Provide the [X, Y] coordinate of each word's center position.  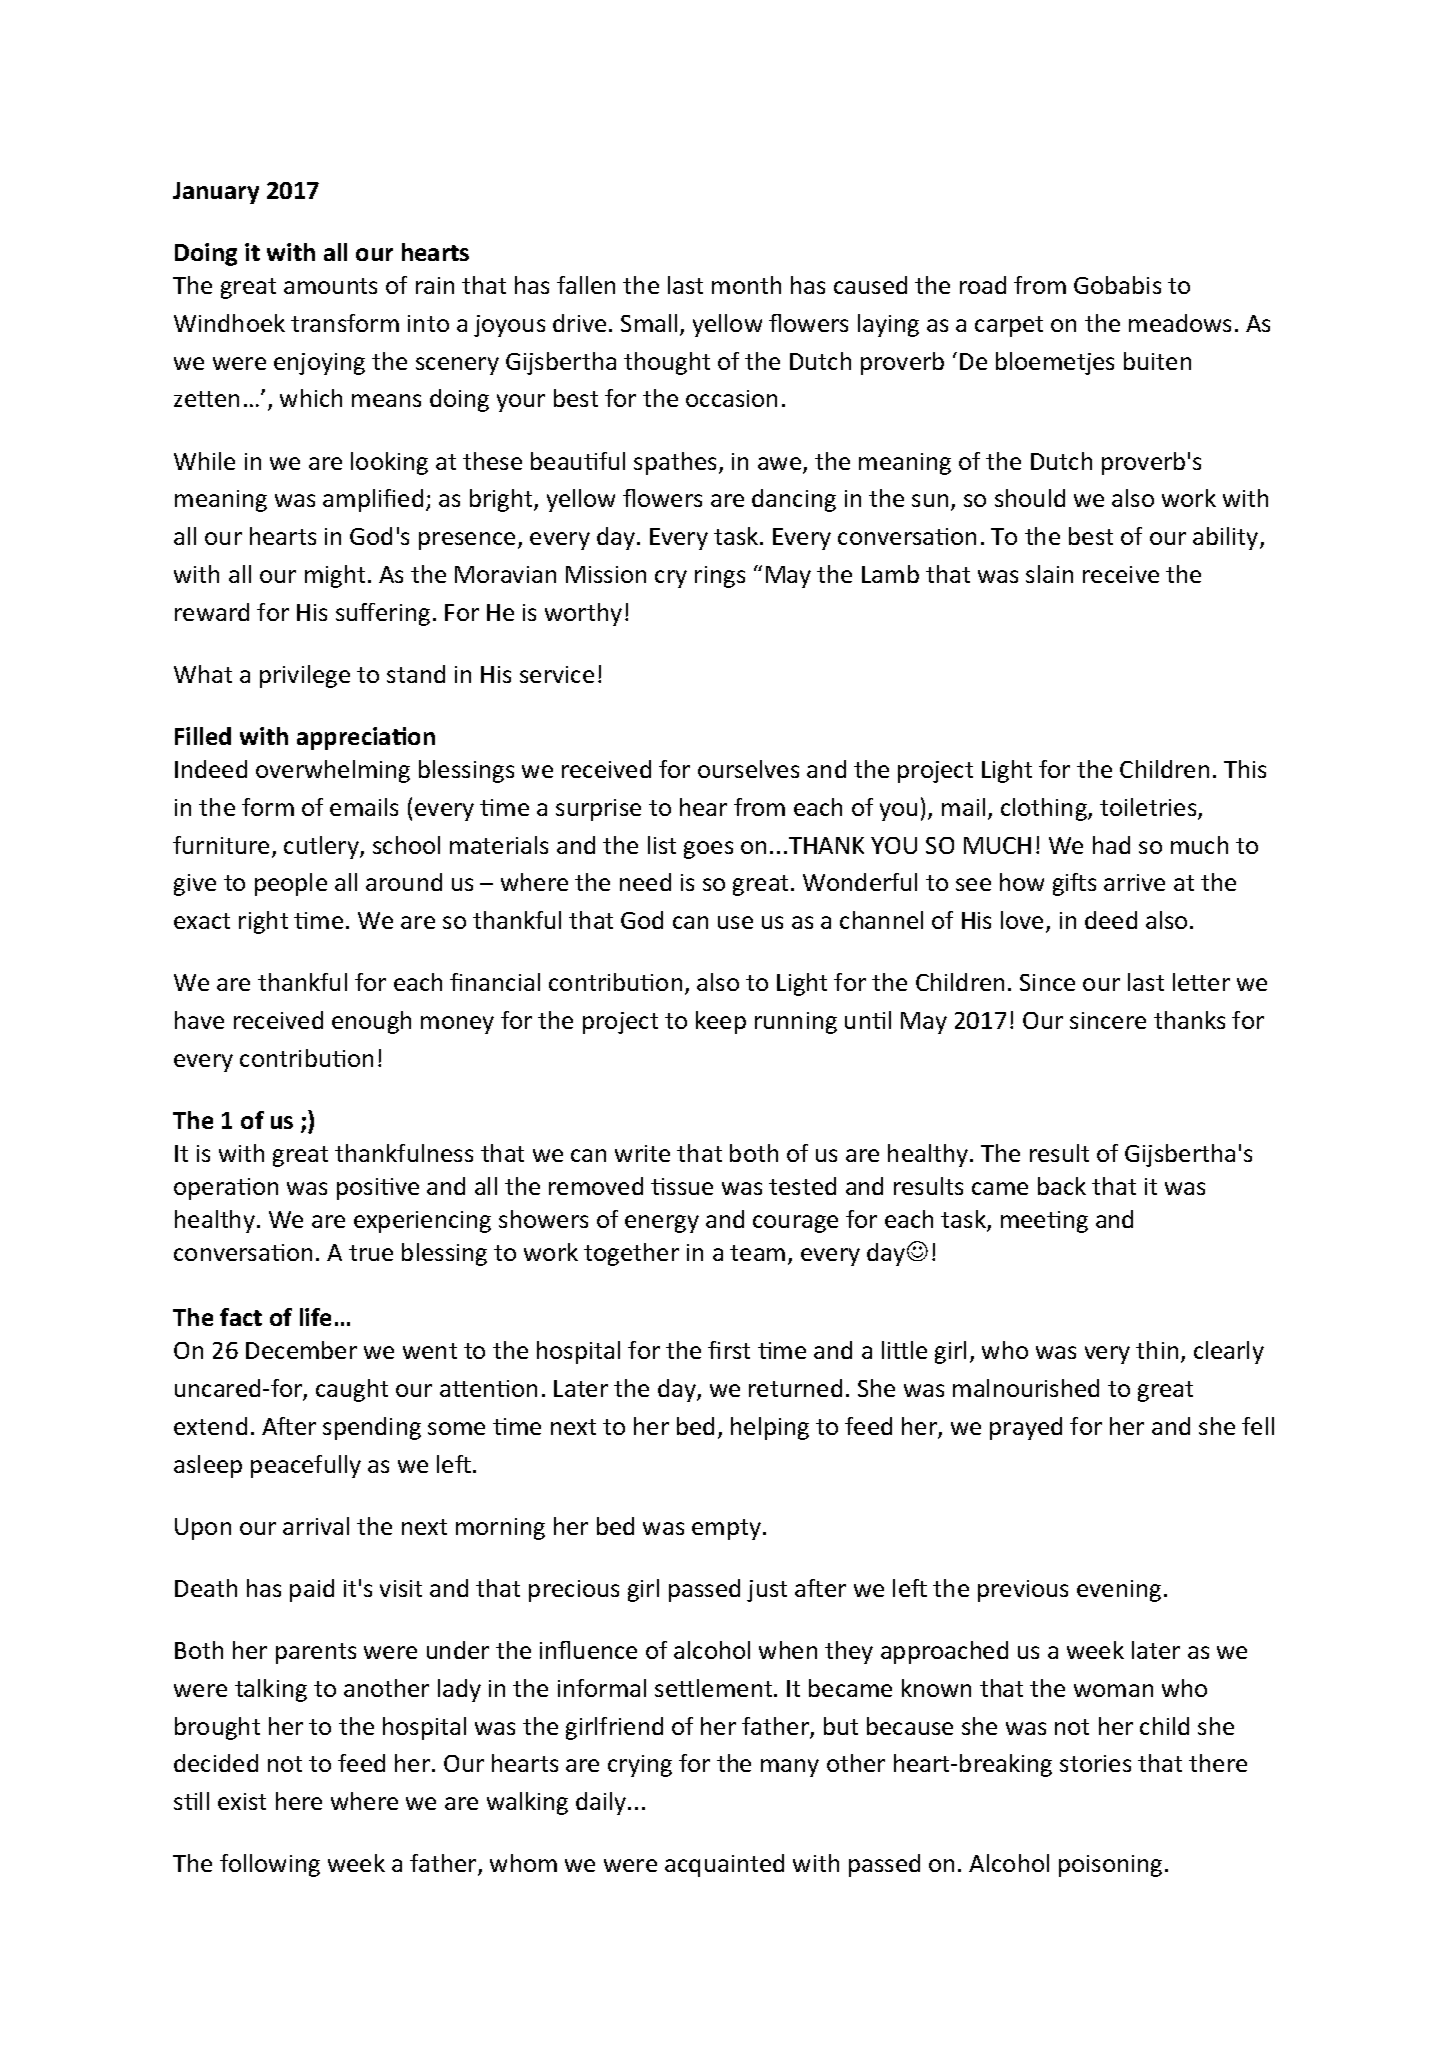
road [983, 285]
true [371, 1253]
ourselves [748, 769]
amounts [330, 286]
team [757, 1253]
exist [242, 1801]
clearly [1229, 1352]
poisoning [1110, 1866]
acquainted [724, 1865]
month [746, 285]
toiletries [1149, 808]
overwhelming [333, 771]
